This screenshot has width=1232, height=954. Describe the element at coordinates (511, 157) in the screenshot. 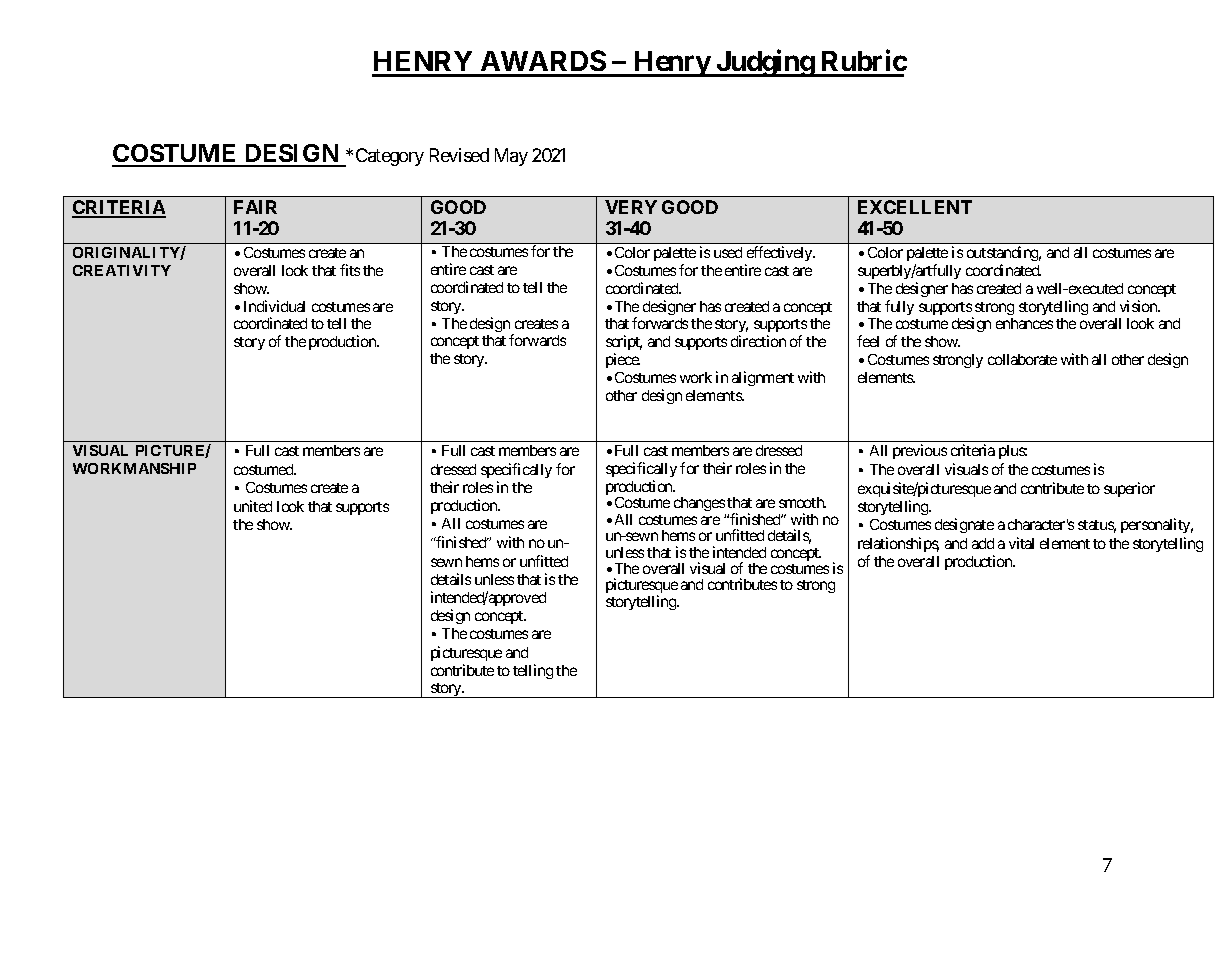

I see `May` at that location.
